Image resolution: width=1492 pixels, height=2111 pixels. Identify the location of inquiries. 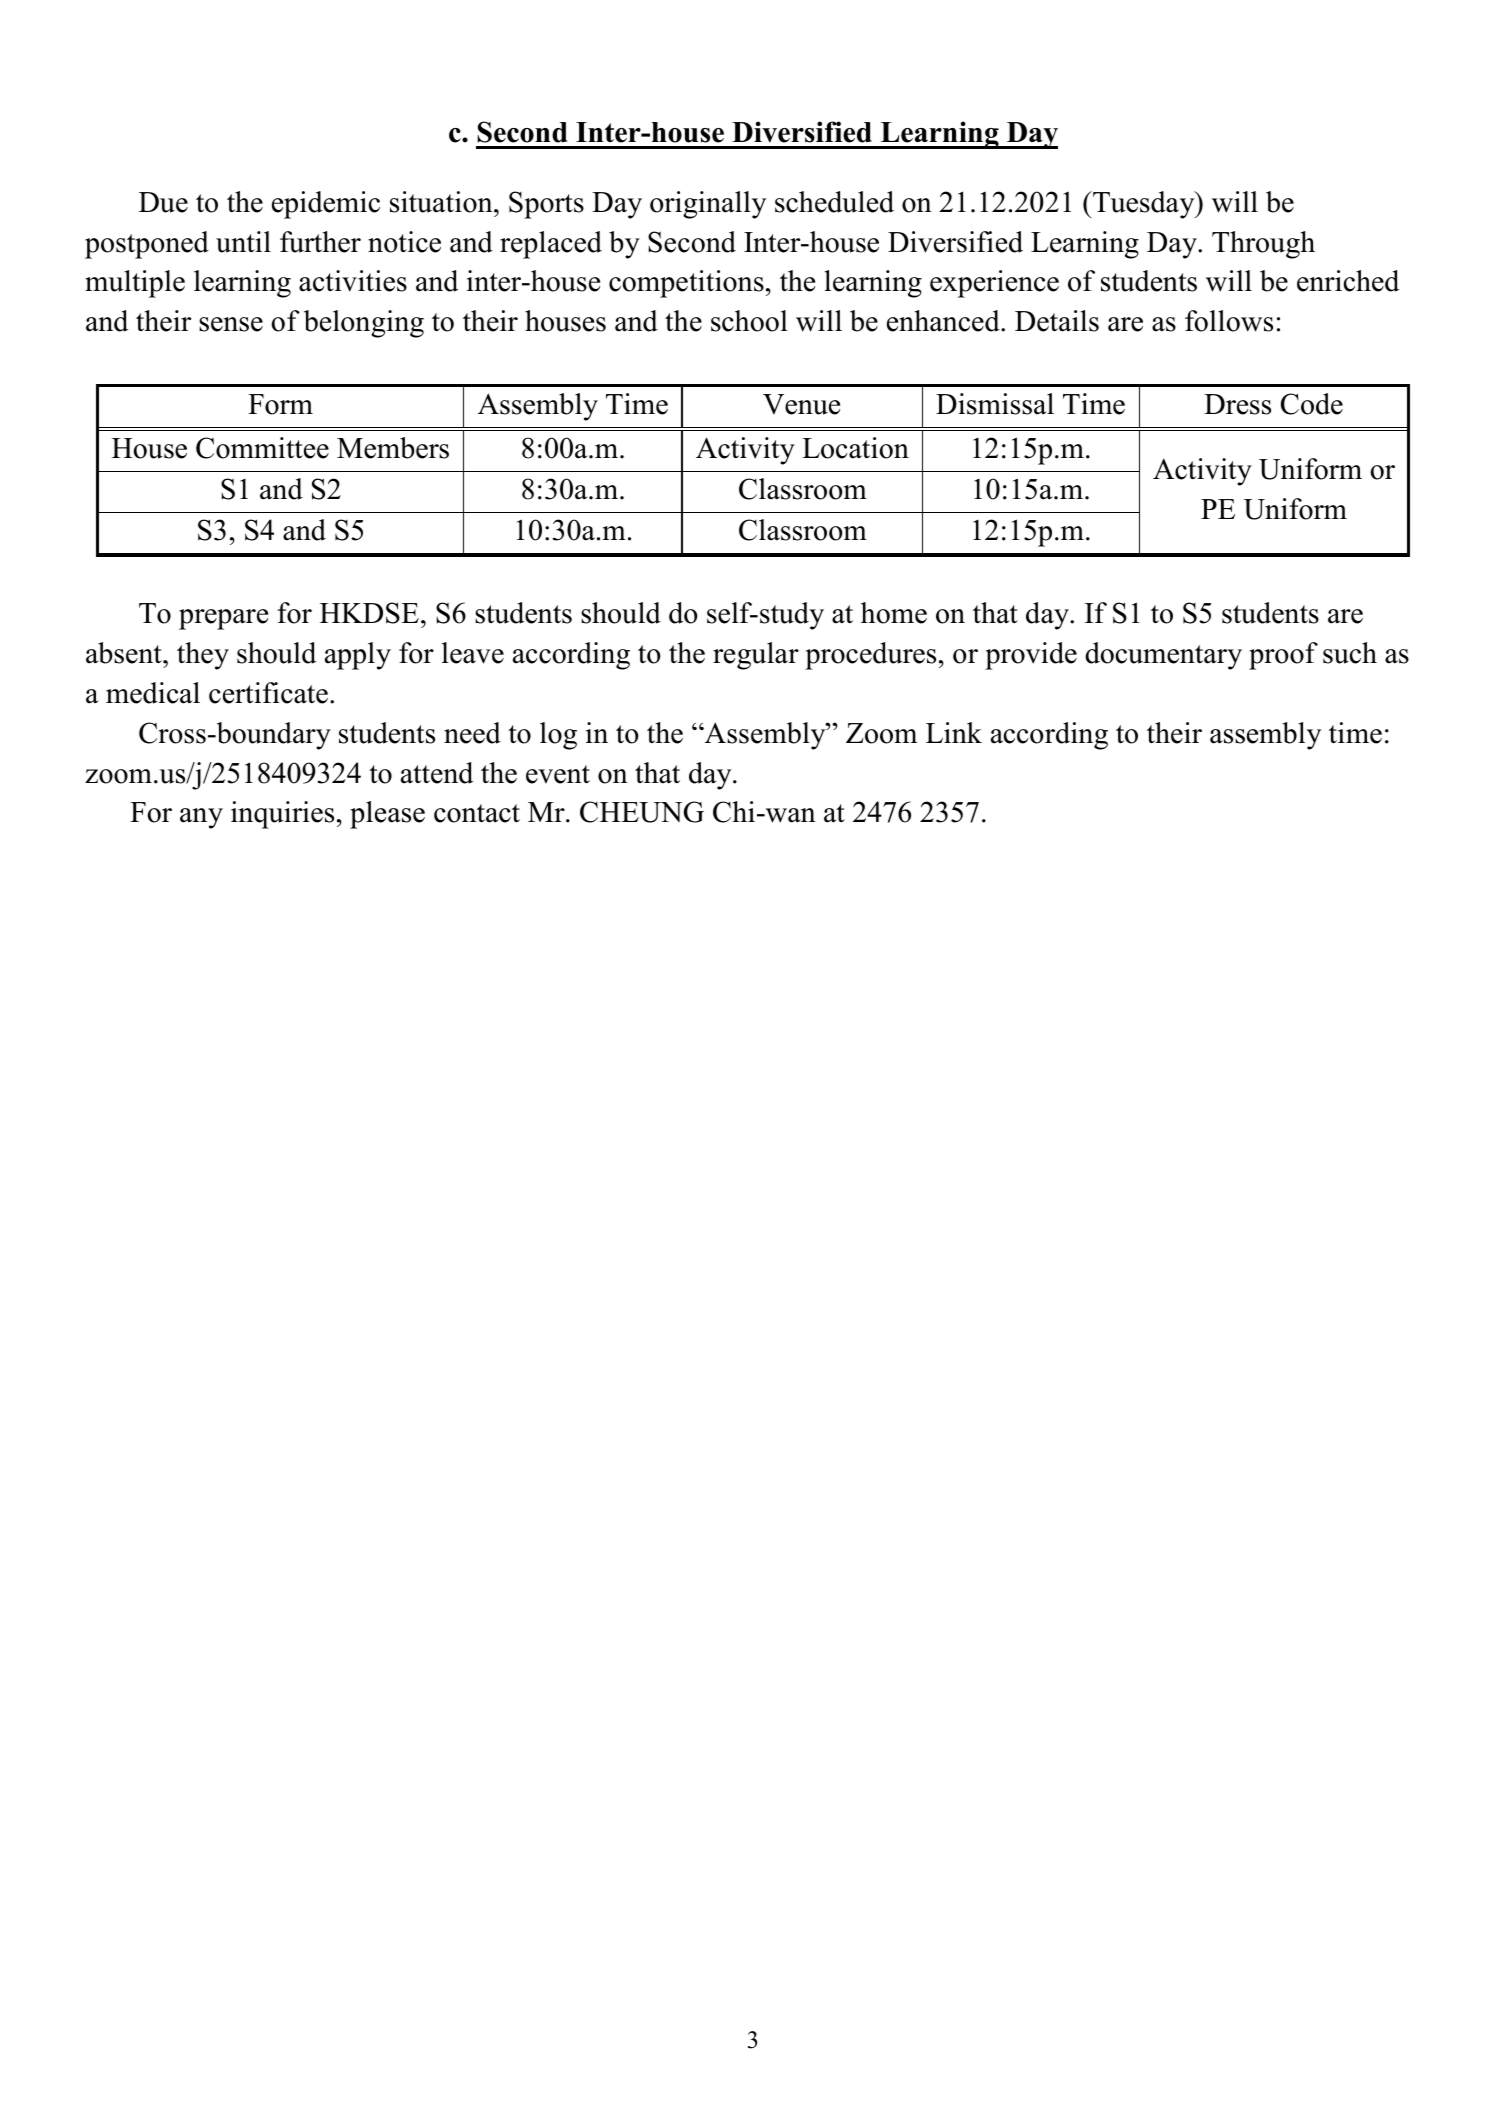
(282, 815).
